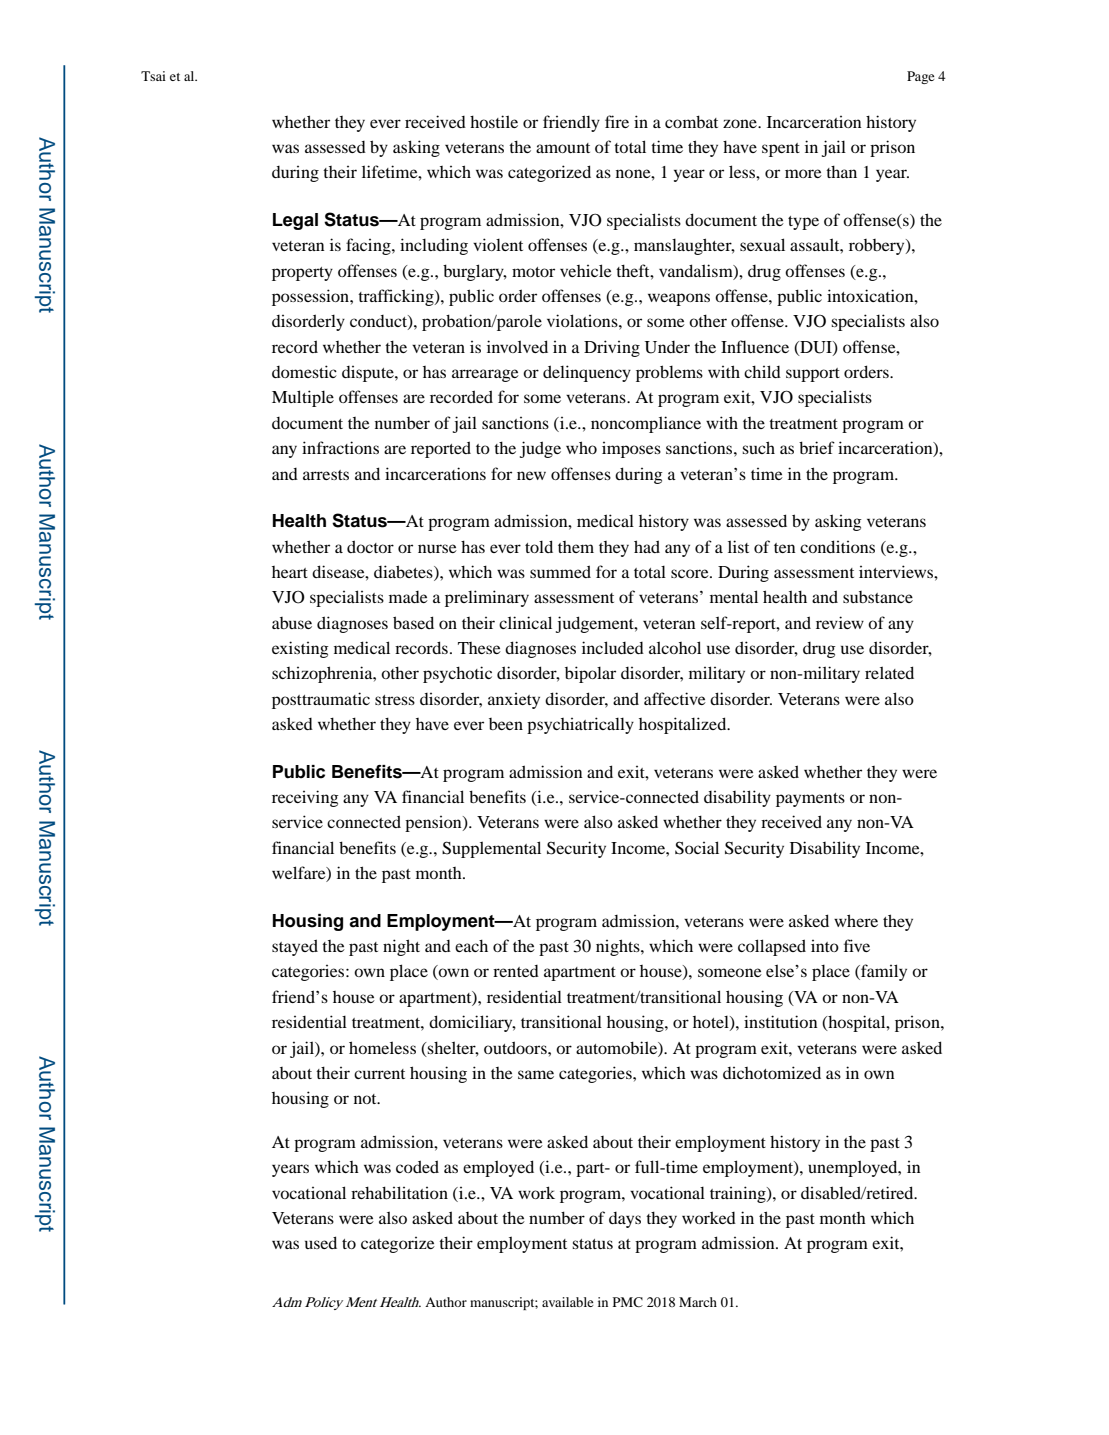 The width and height of the screenshot is (1109, 1435). Describe the element at coordinates (153, 76) in the screenshot. I see `Tsai` at that location.
